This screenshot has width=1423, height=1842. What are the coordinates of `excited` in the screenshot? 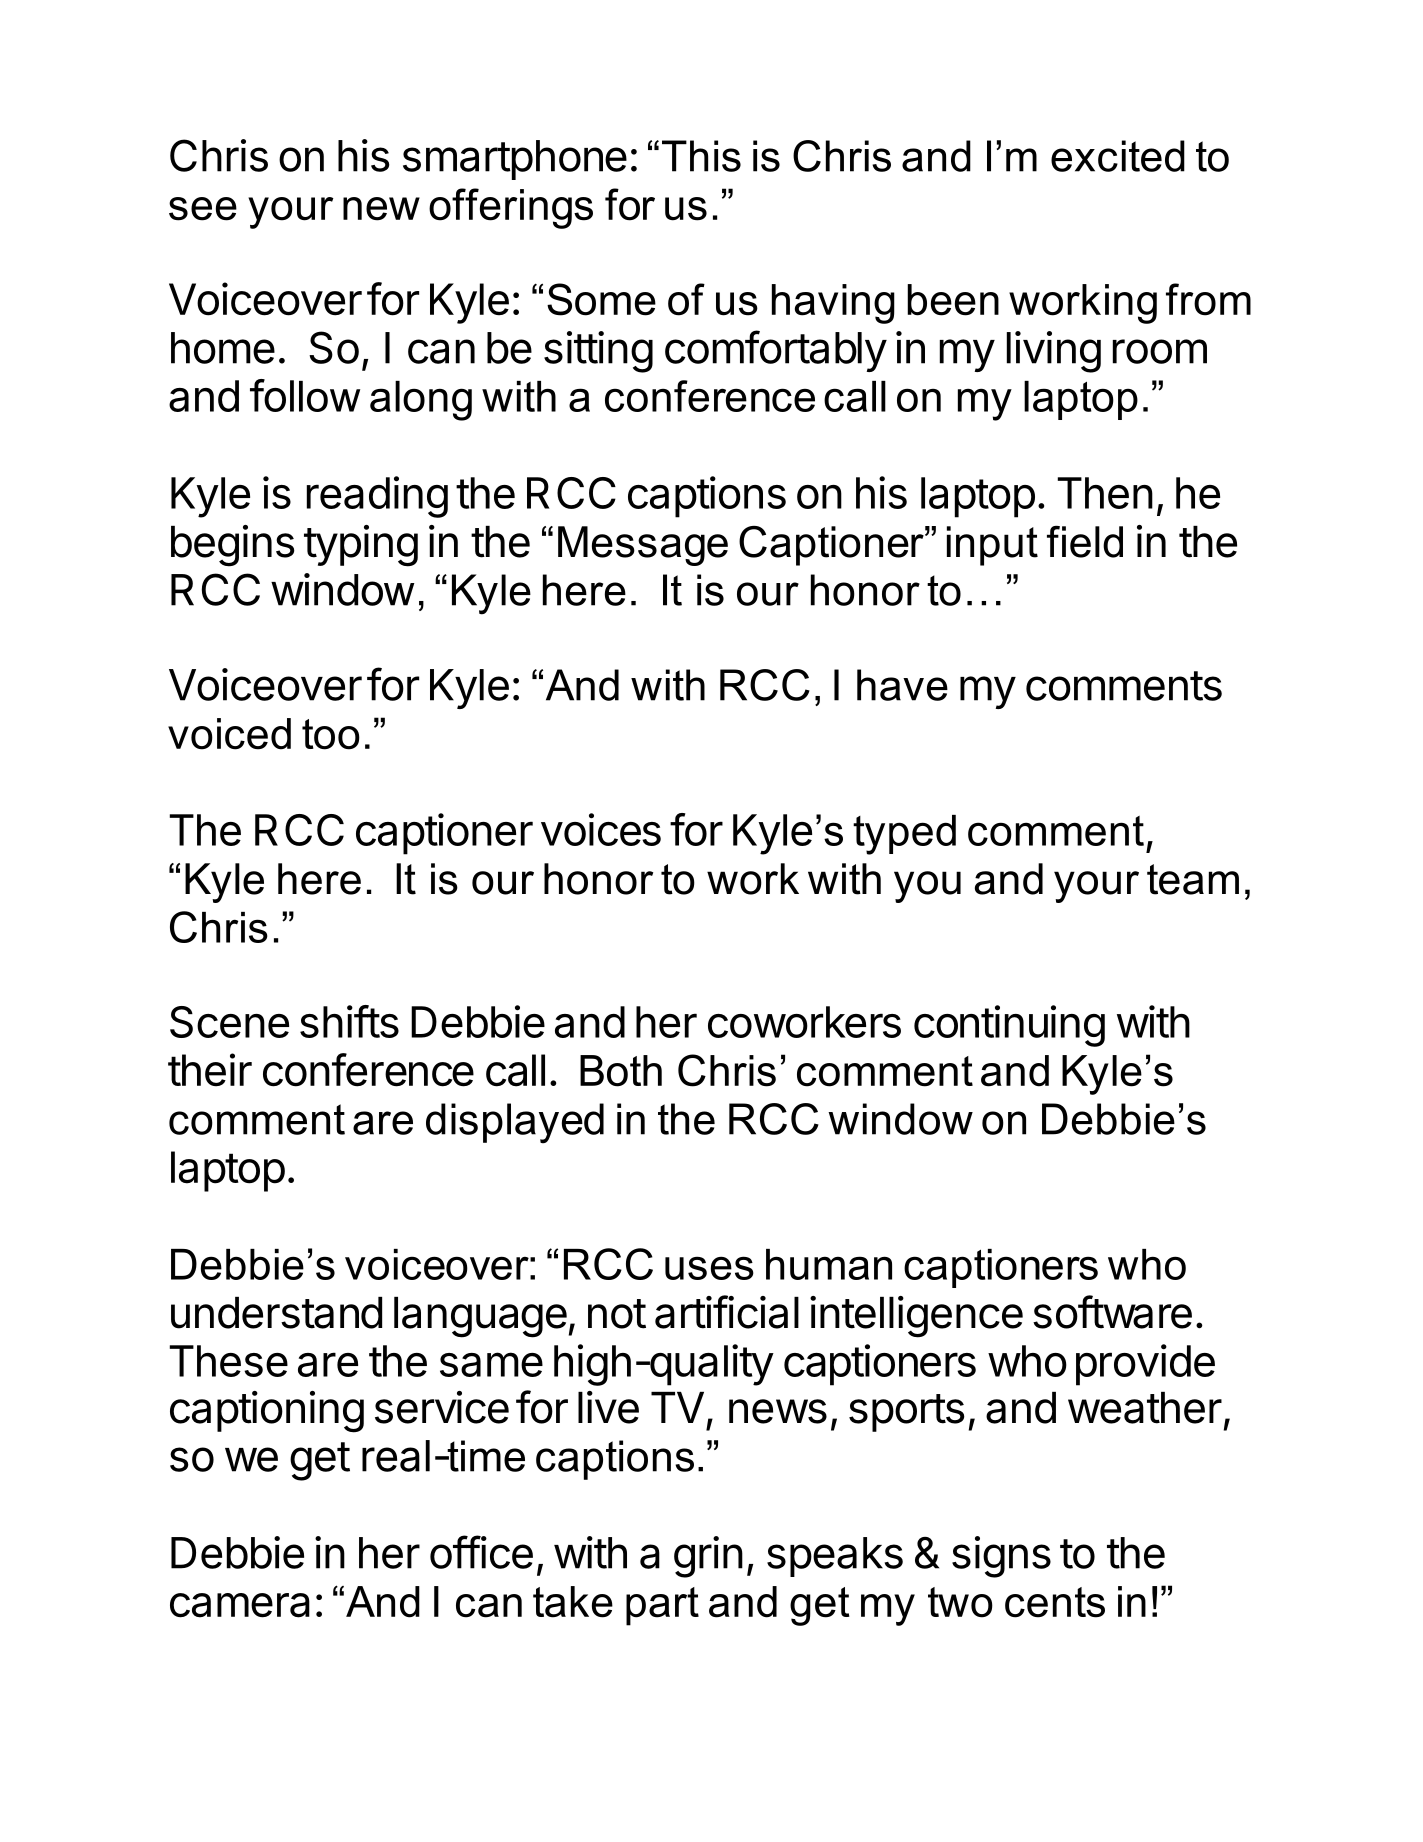 It's located at (1118, 156).
